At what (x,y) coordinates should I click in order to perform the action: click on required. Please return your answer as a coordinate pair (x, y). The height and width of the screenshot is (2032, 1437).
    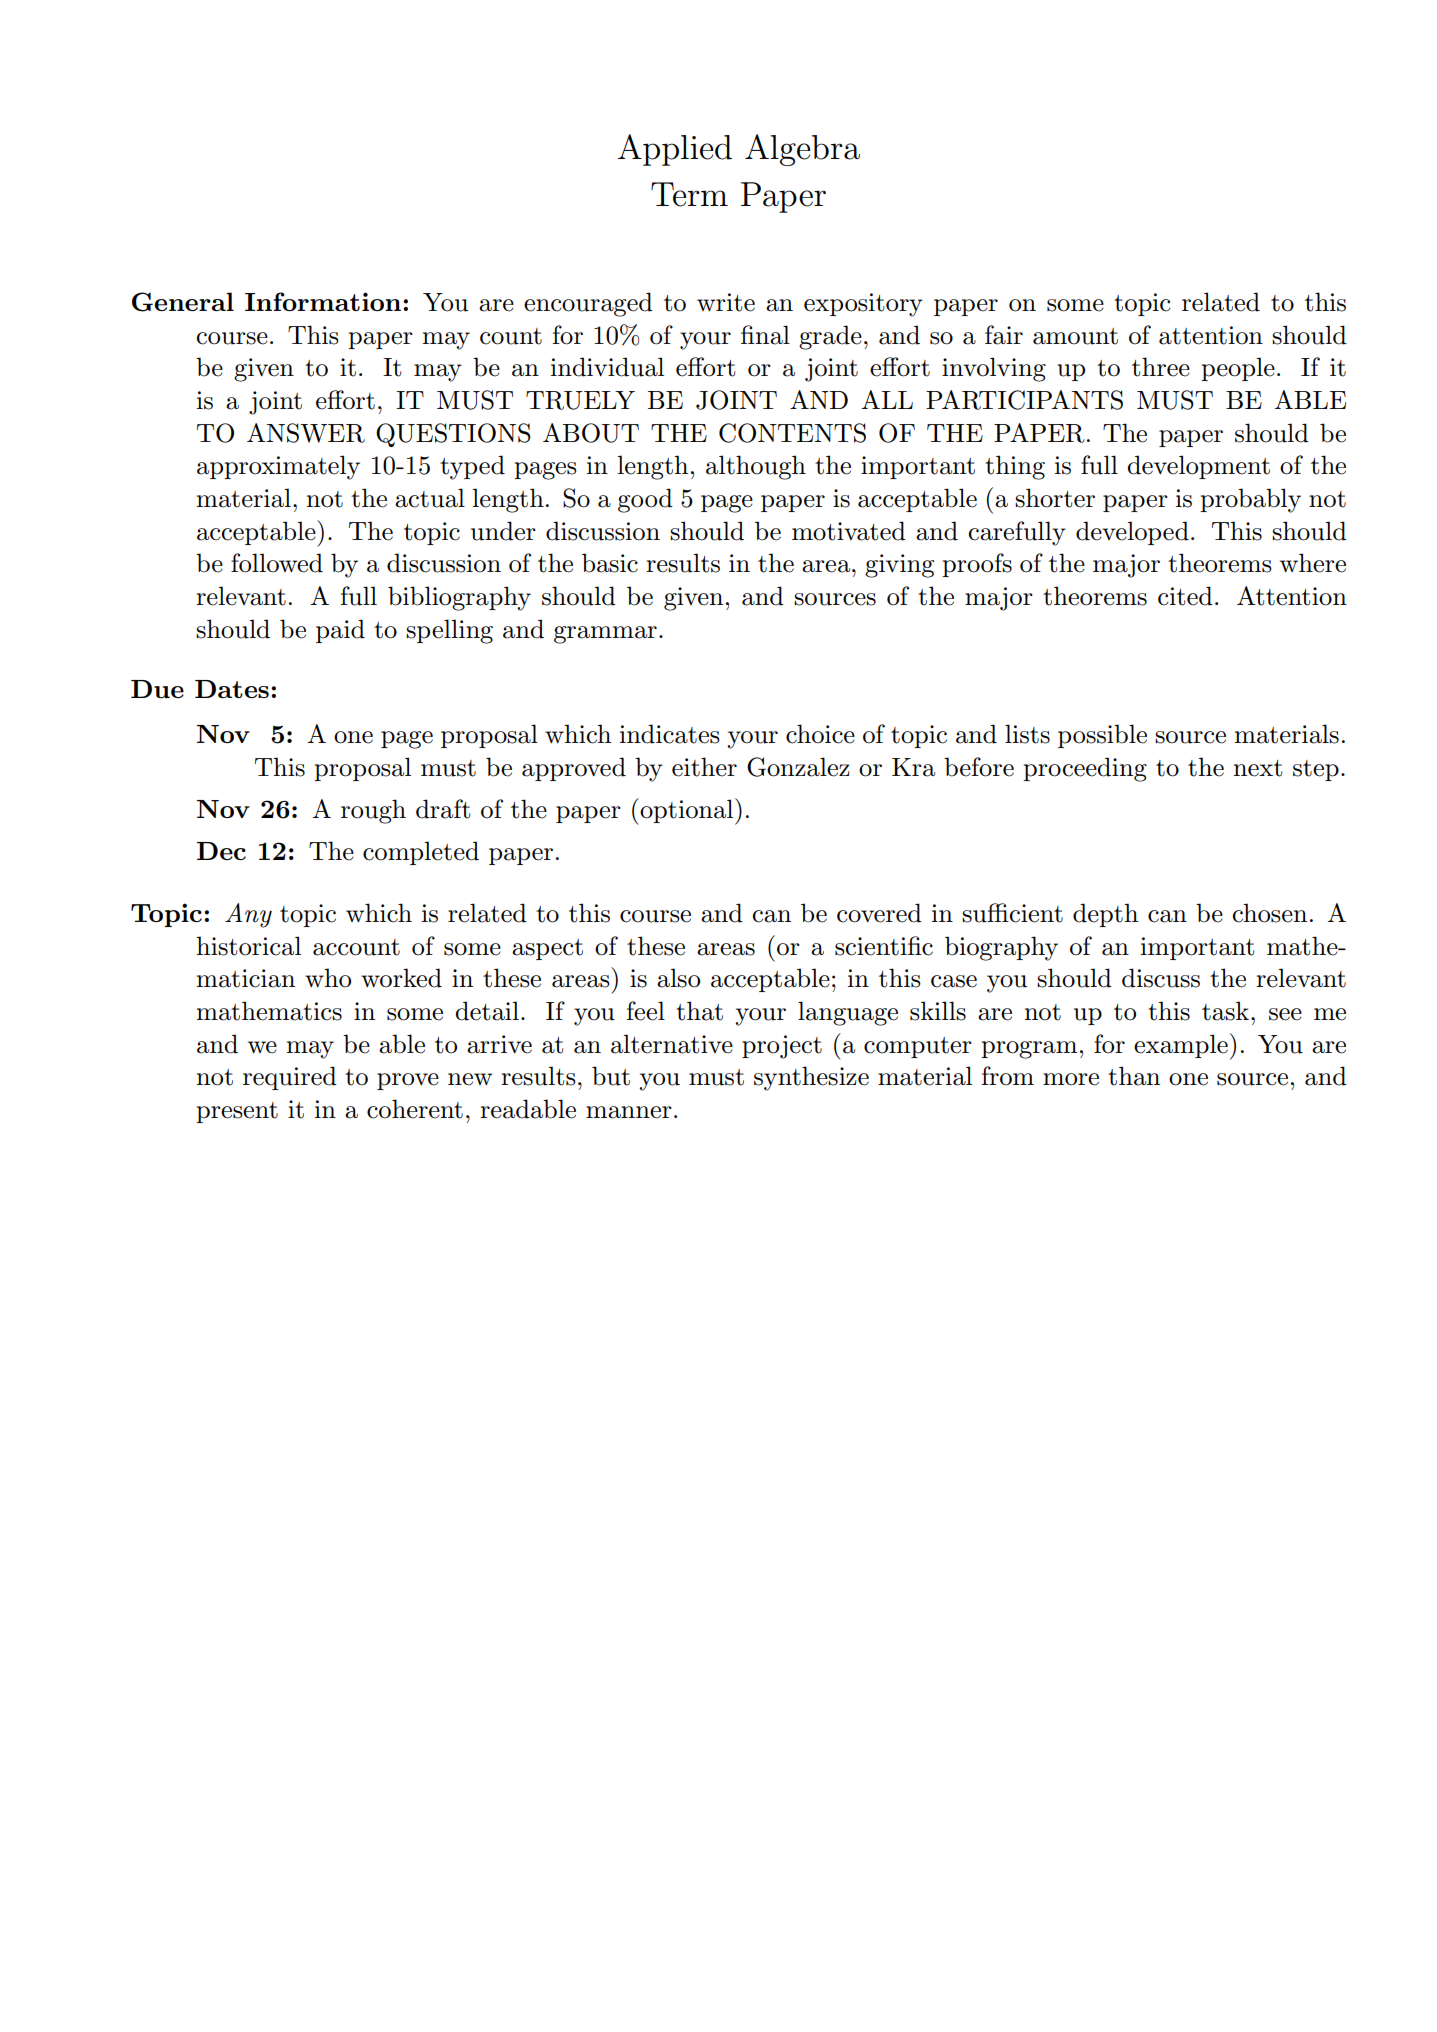
    Looking at the image, I should click on (290, 1078).
